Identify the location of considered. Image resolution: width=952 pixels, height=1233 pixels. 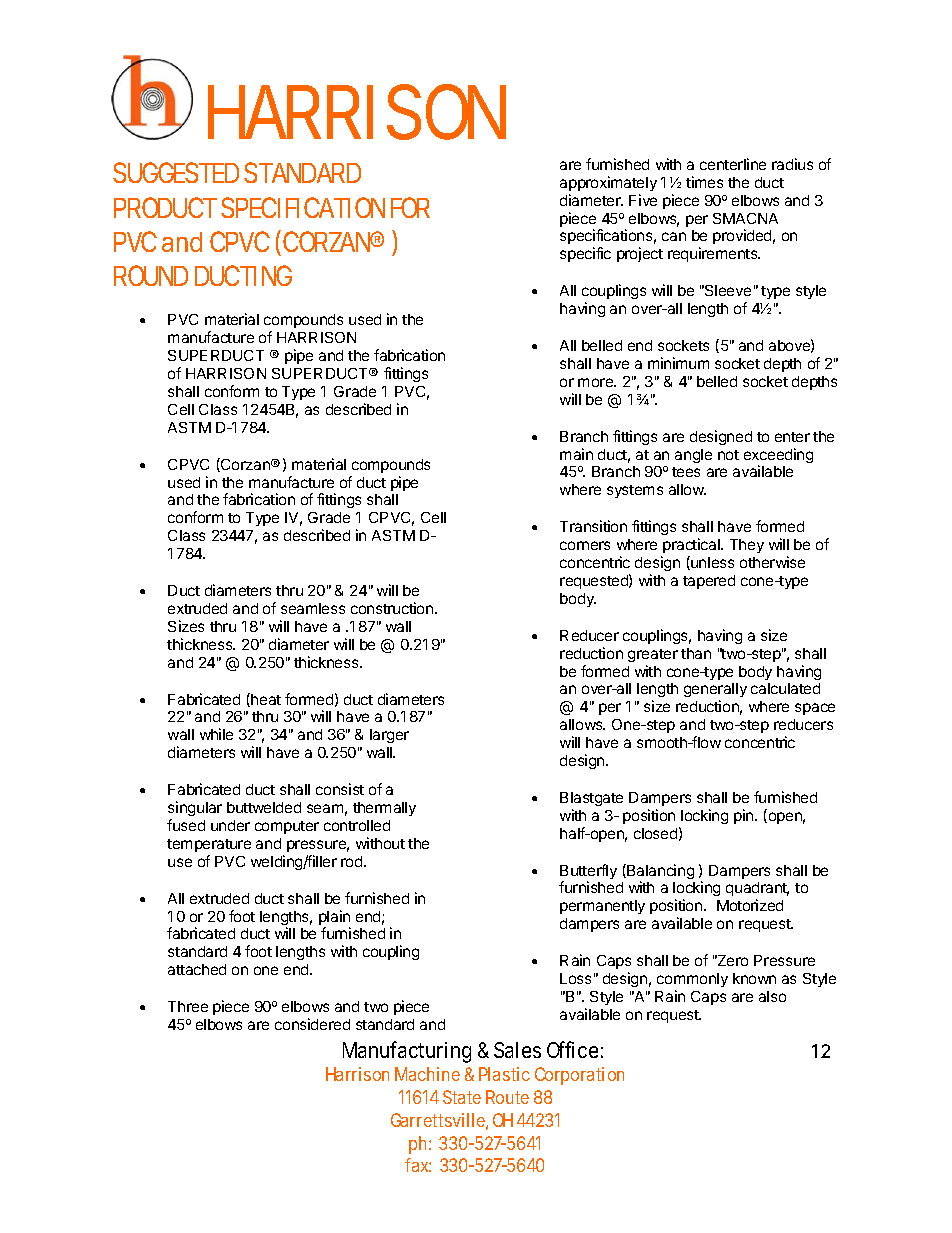
(312, 1024).
